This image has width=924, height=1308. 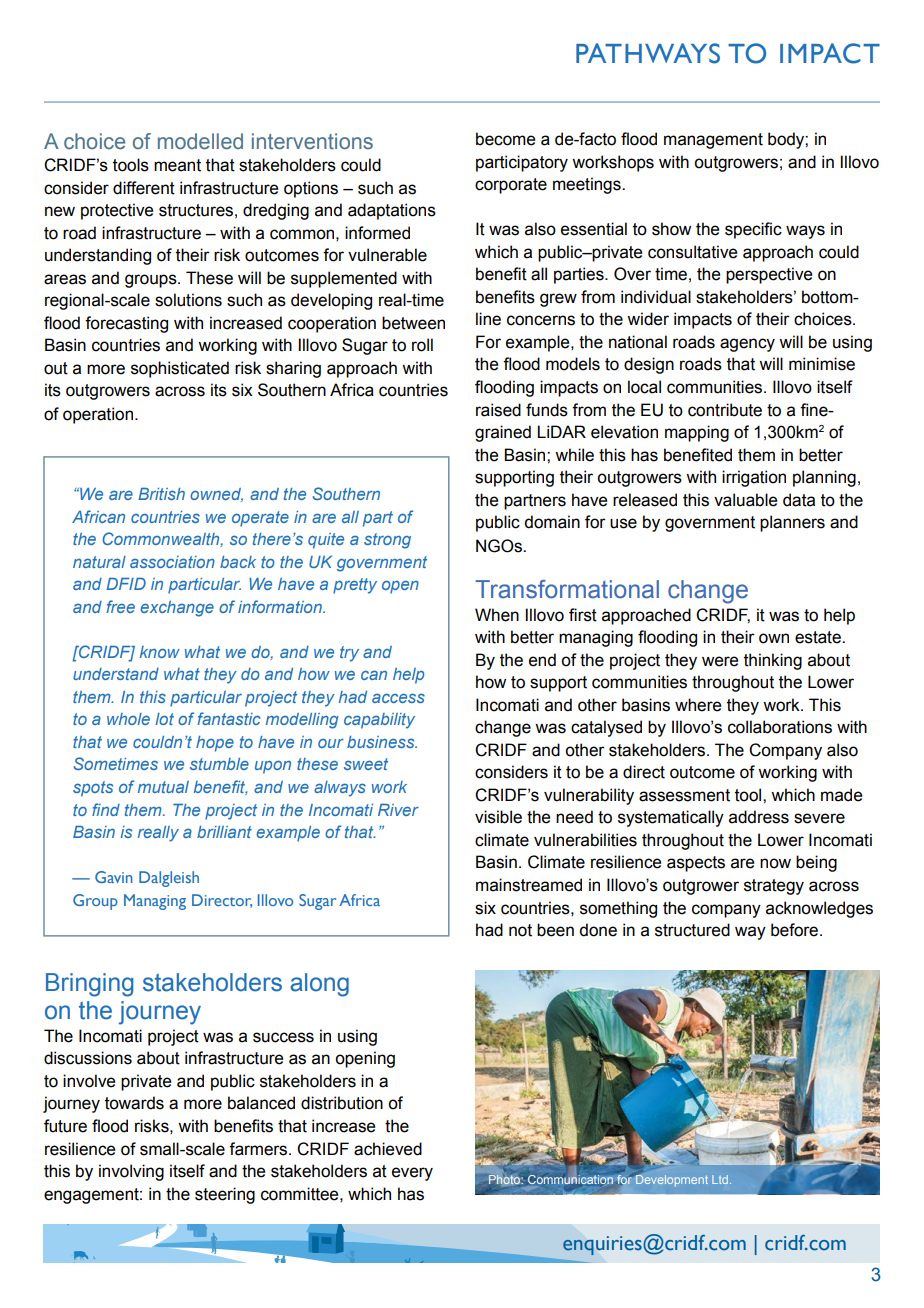 I want to click on corporate, so click(x=511, y=186).
